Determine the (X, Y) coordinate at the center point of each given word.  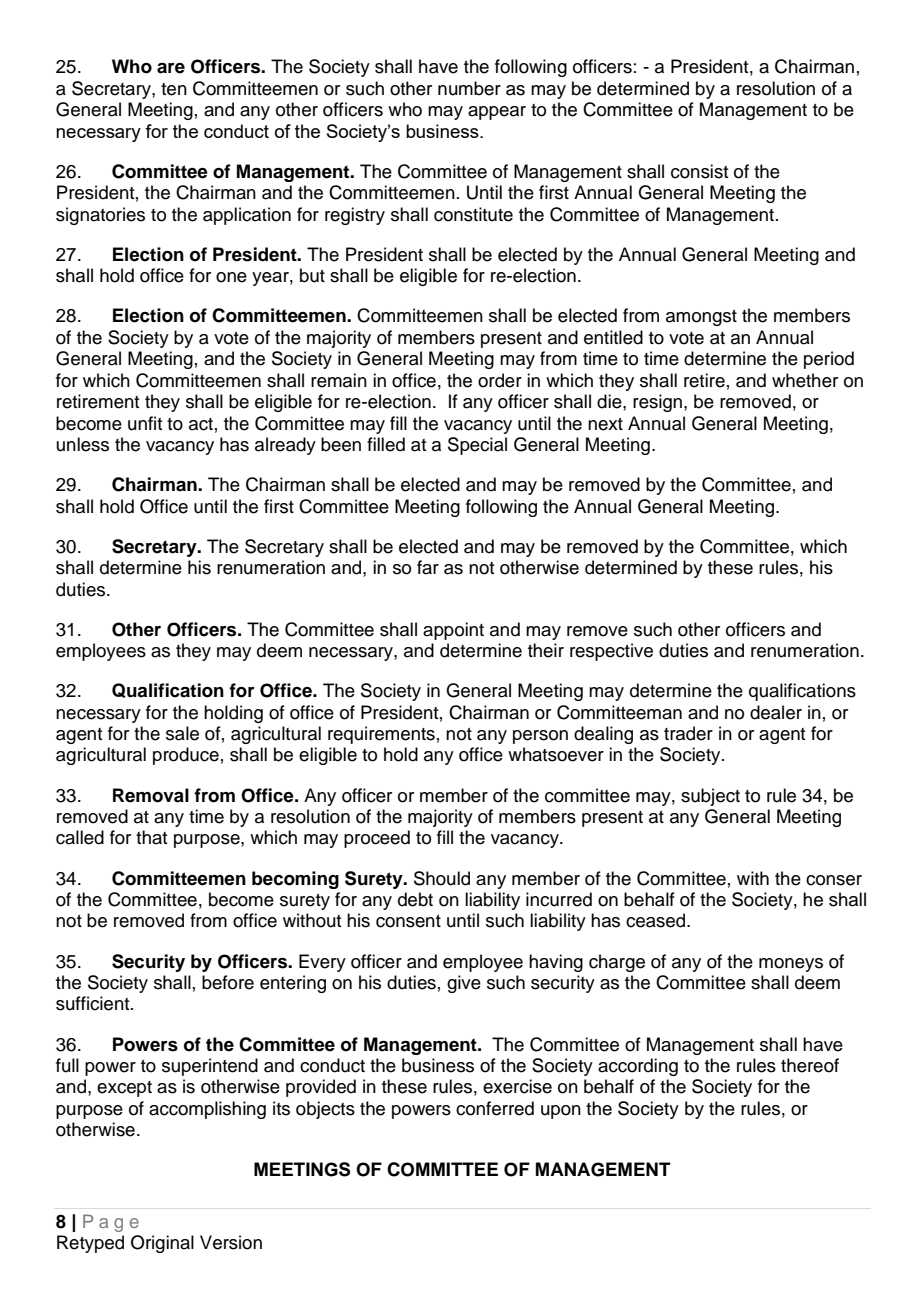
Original (162, 1244)
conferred (495, 1108)
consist (699, 171)
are (171, 68)
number (469, 88)
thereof (810, 1065)
